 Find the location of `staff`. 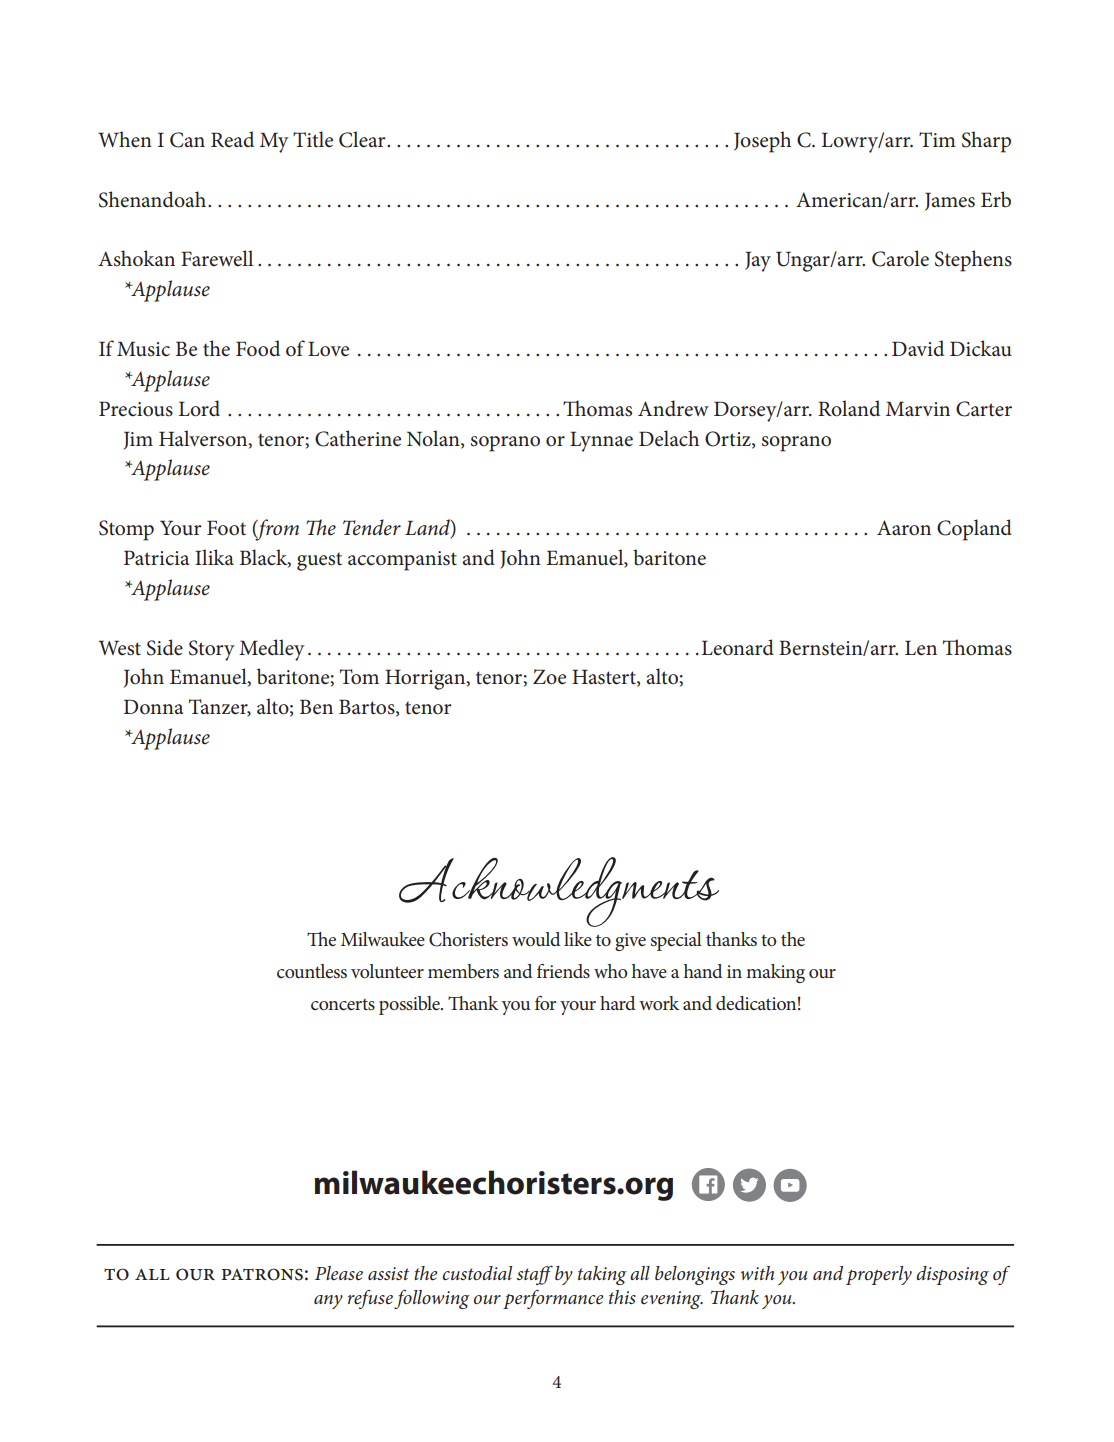

staff is located at coordinates (535, 1275).
